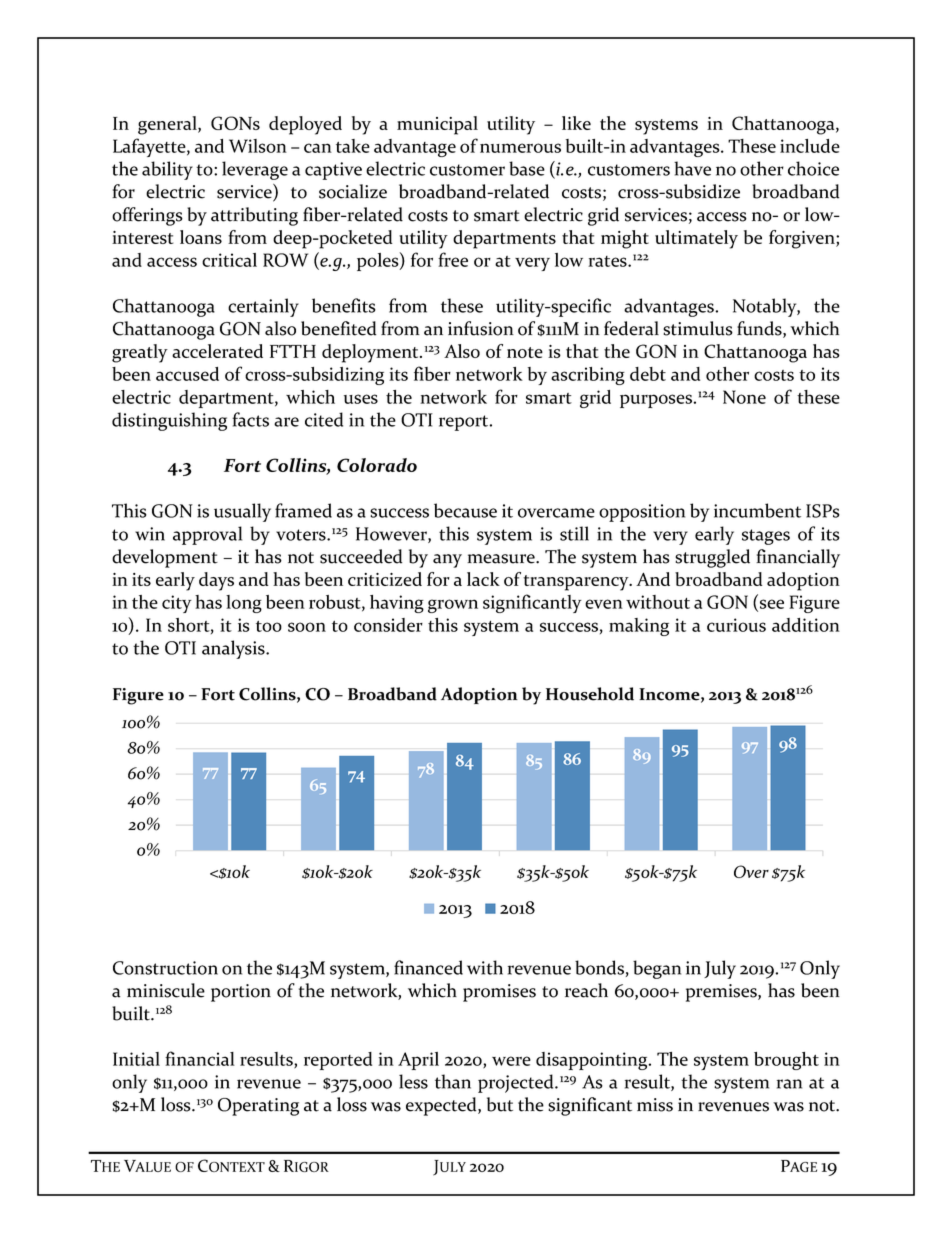 This screenshot has width=952, height=1233. What do you see at coordinates (258, 1107) in the screenshot?
I see `Operating` at bounding box center [258, 1107].
